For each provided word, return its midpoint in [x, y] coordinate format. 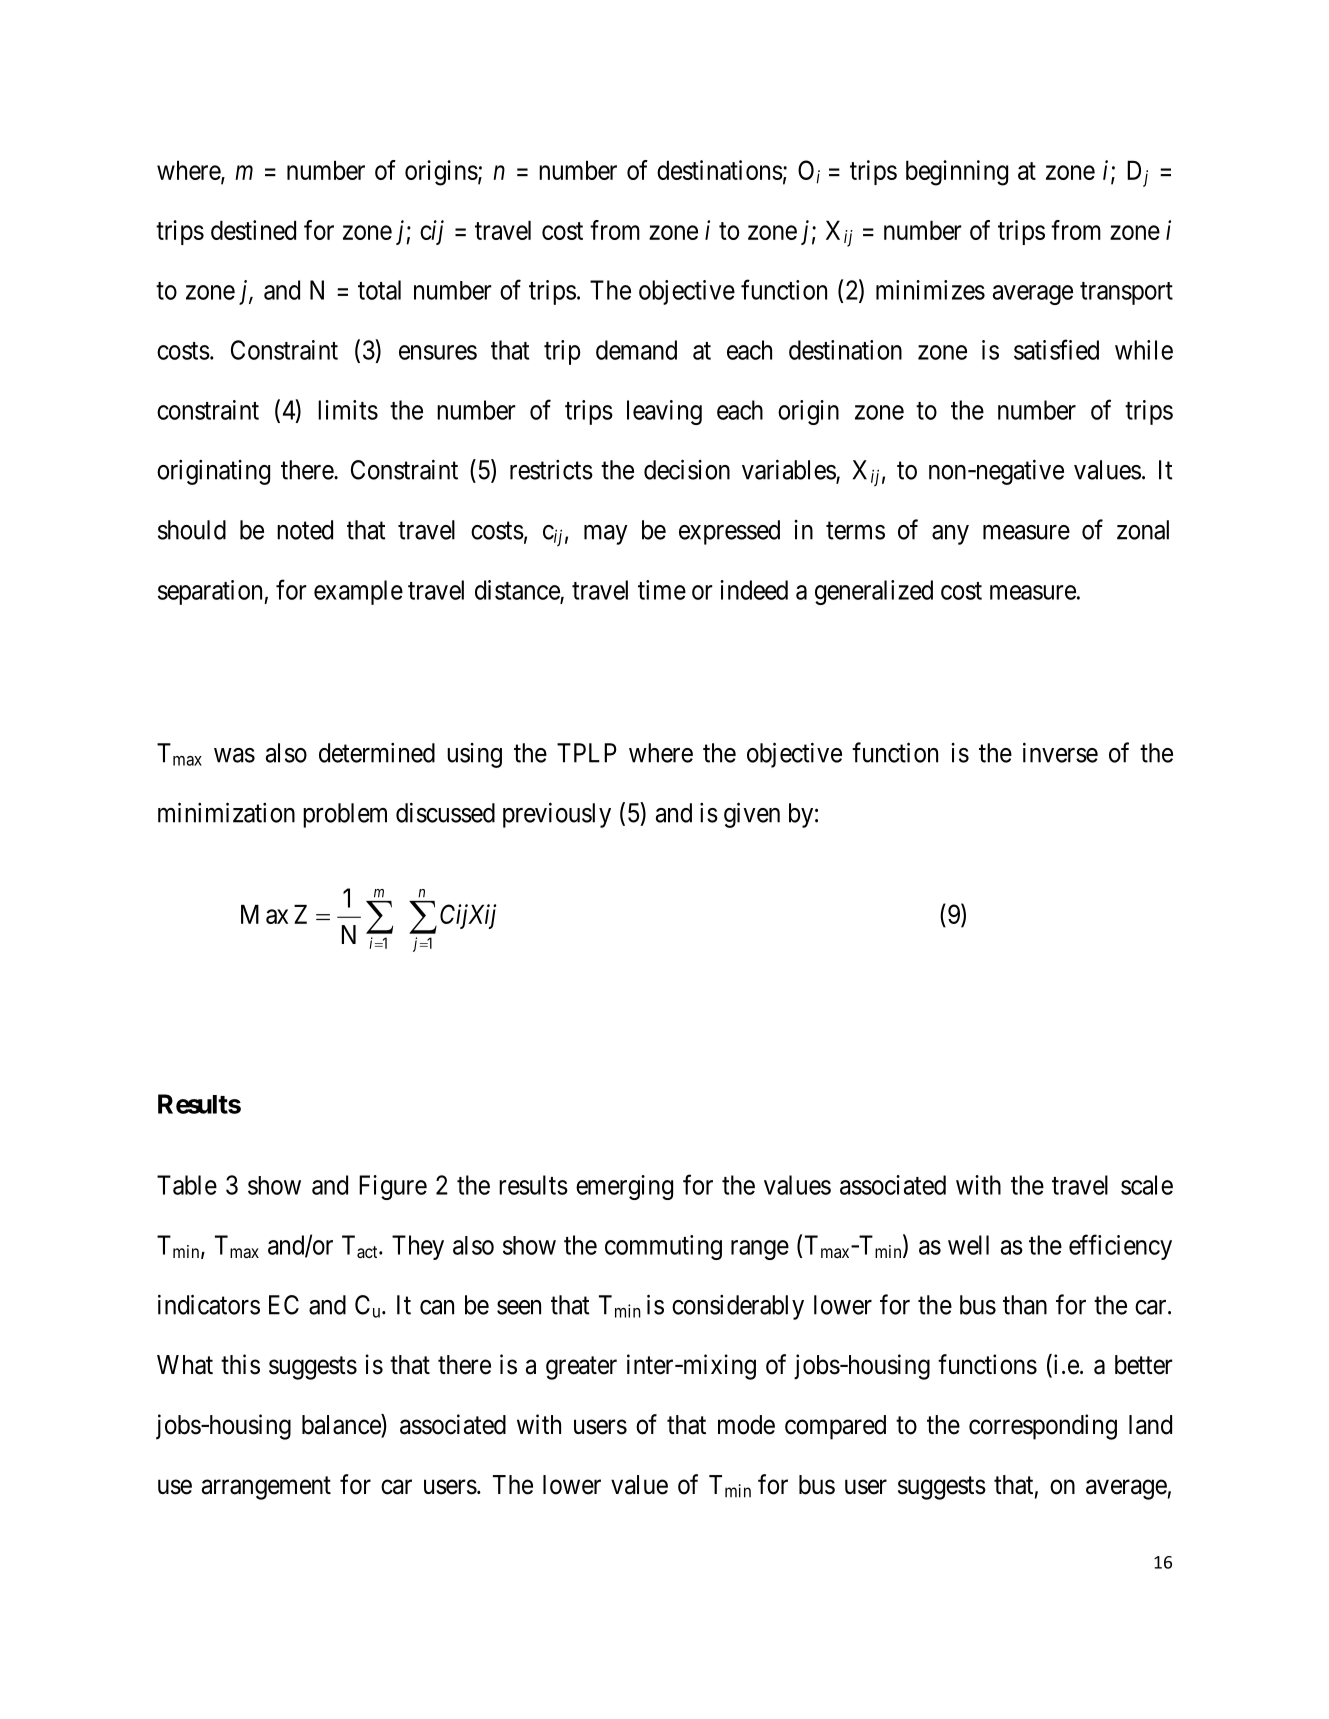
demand [636, 350]
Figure [393, 1187]
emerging [624, 1187]
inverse [1060, 752]
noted [305, 530]
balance [342, 1425]
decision [687, 469]
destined [253, 230]
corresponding [1043, 1427]
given [752, 815]
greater [581, 1368]
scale [1147, 1185]
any [950, 535]
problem [345, 815]
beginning [957, 173]
